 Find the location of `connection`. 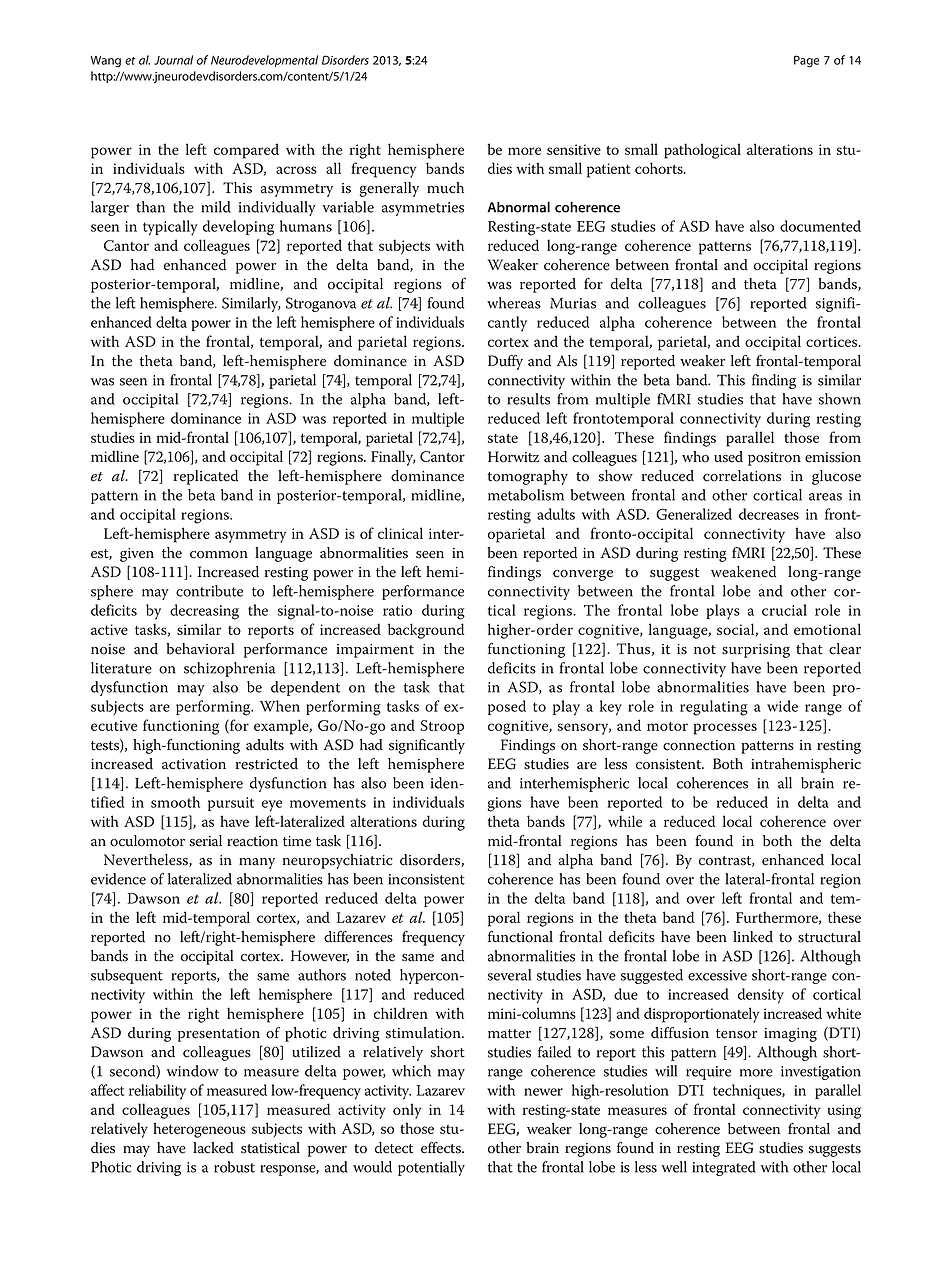

connection is located at coordinates (699, 745).
